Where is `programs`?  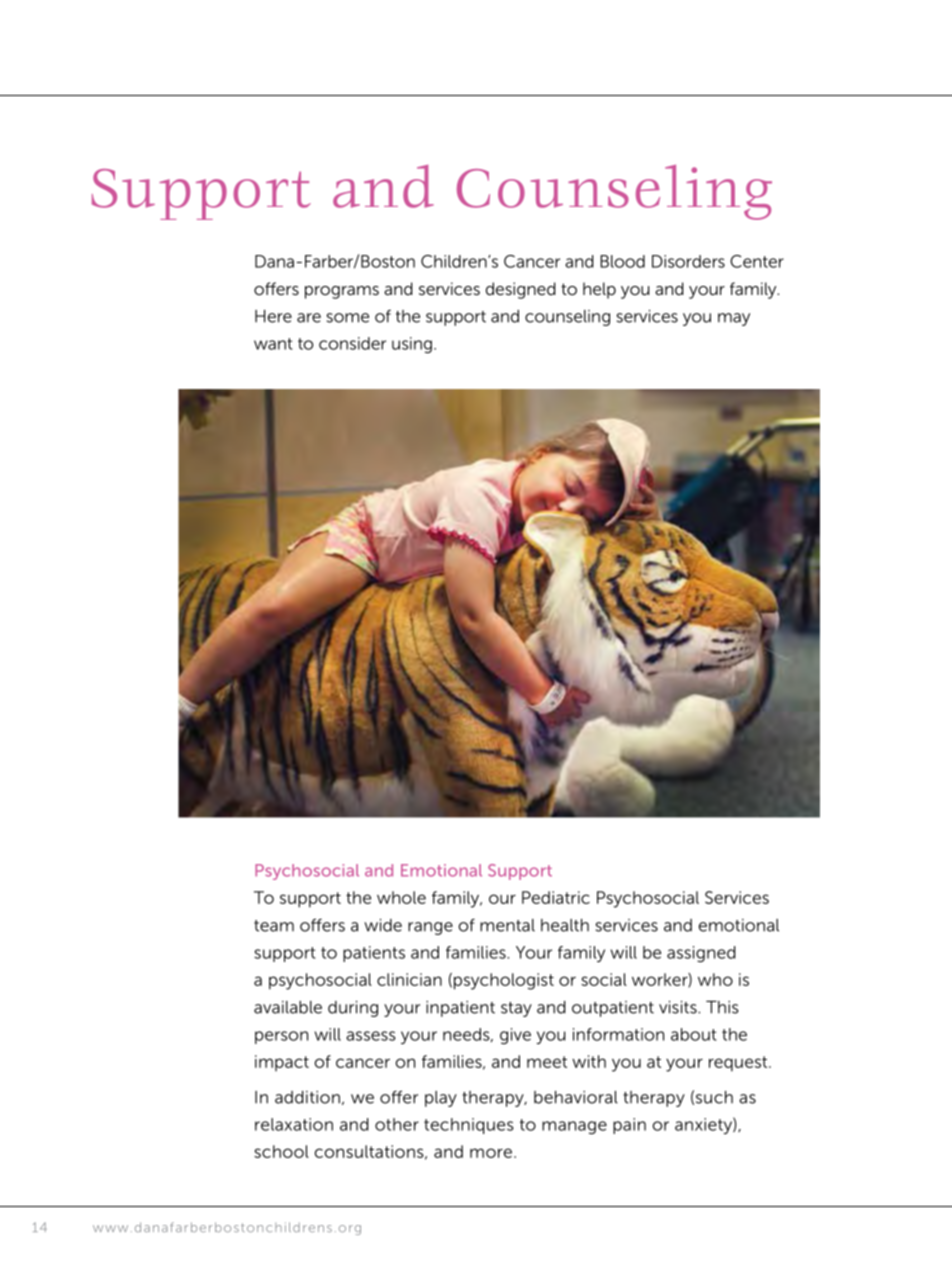 programs is located at coordinates (342, 292).
